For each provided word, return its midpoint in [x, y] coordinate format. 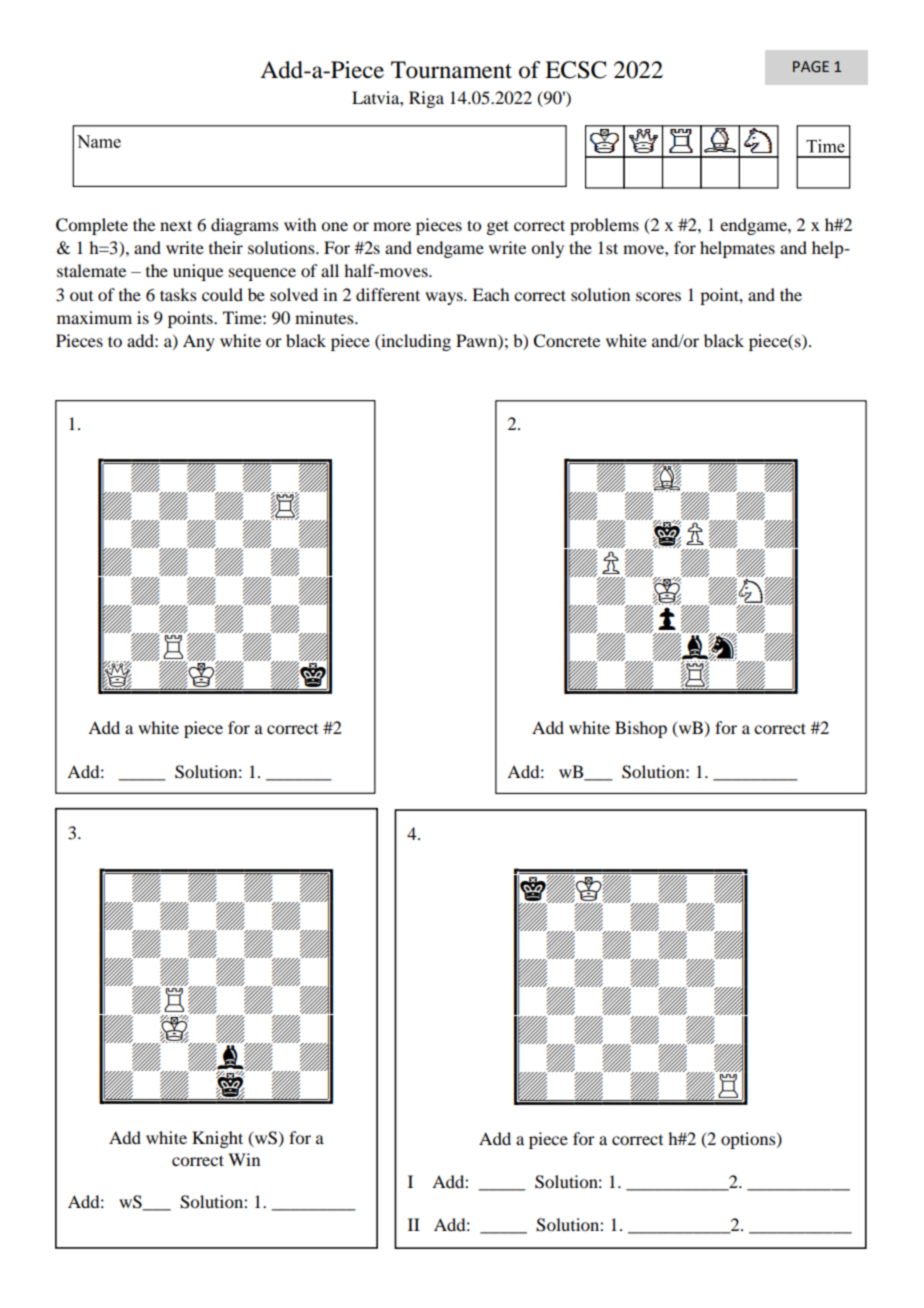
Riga [426, 99]
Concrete [566, 341]
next [176, 225]
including [415, 342]
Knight [217, 1139]
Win [244, 1159]
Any [199, 342]
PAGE [811, 67]
